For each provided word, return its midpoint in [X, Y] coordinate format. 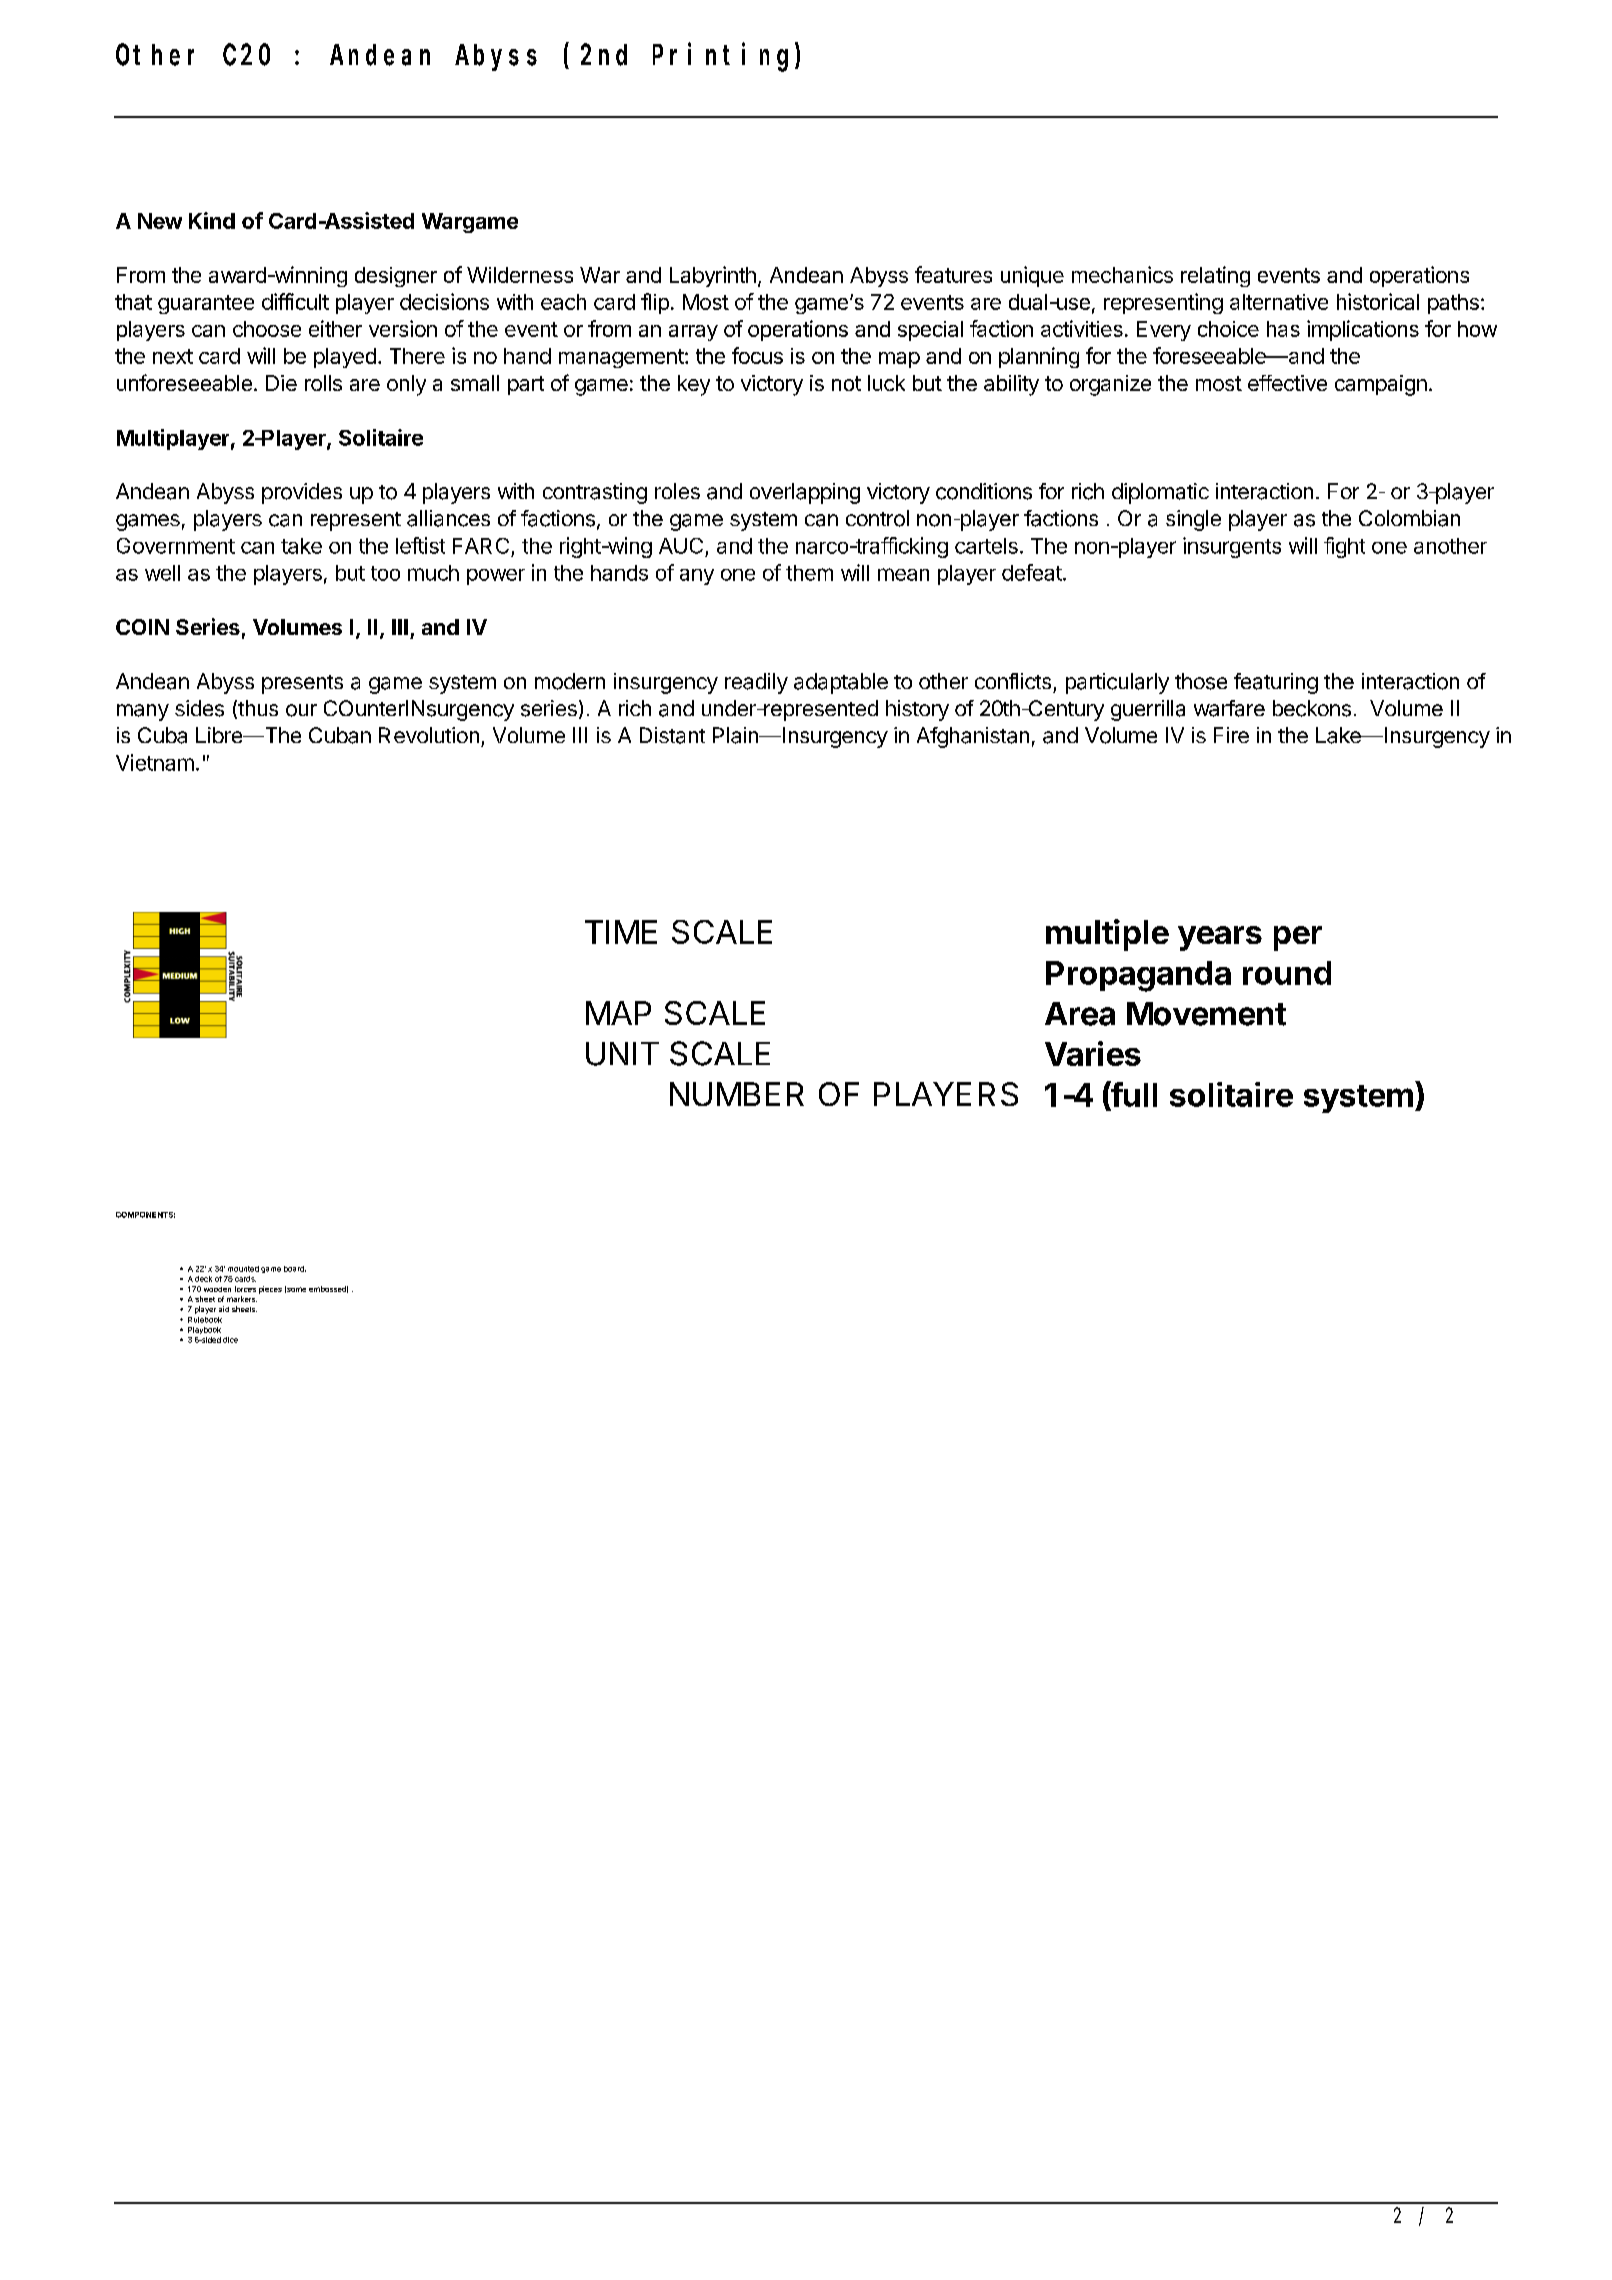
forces [245, 1289]
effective [1287, 383]
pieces [270, 1290]
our [301, 710]
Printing [724, 57]
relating [1215, 276]
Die [281, 383]
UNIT [622, 1054]
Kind [212, 220]
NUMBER [737, 1094]
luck [886, 383]
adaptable [841, 683]
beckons [1312, 708]
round [1287, 973]
